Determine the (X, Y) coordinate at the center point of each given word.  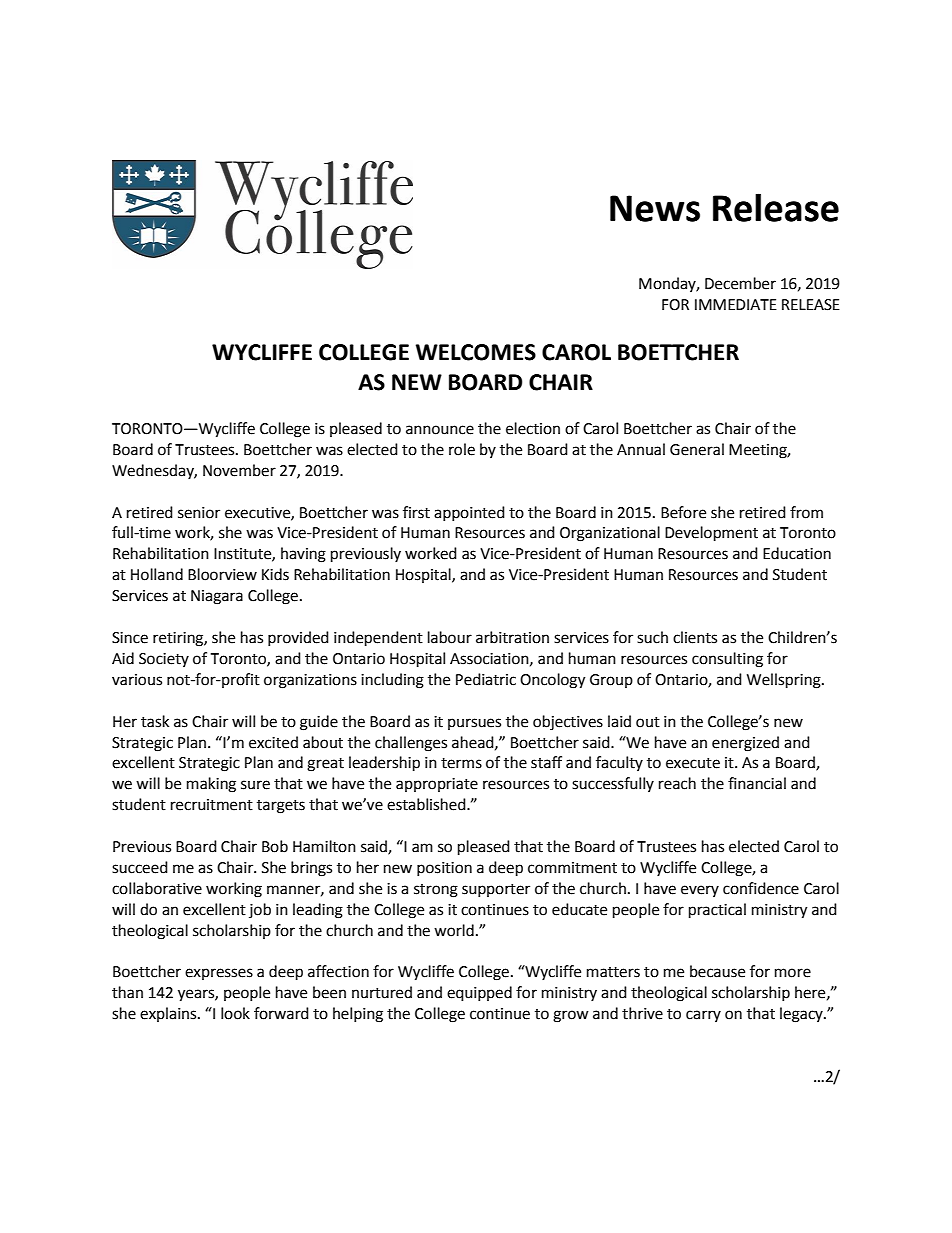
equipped (479, 994)
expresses (219, 974)
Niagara (217, 597)
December (740, 283)
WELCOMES (476, 352)
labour (450, 637)
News (655, 208)
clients (695, 637)
